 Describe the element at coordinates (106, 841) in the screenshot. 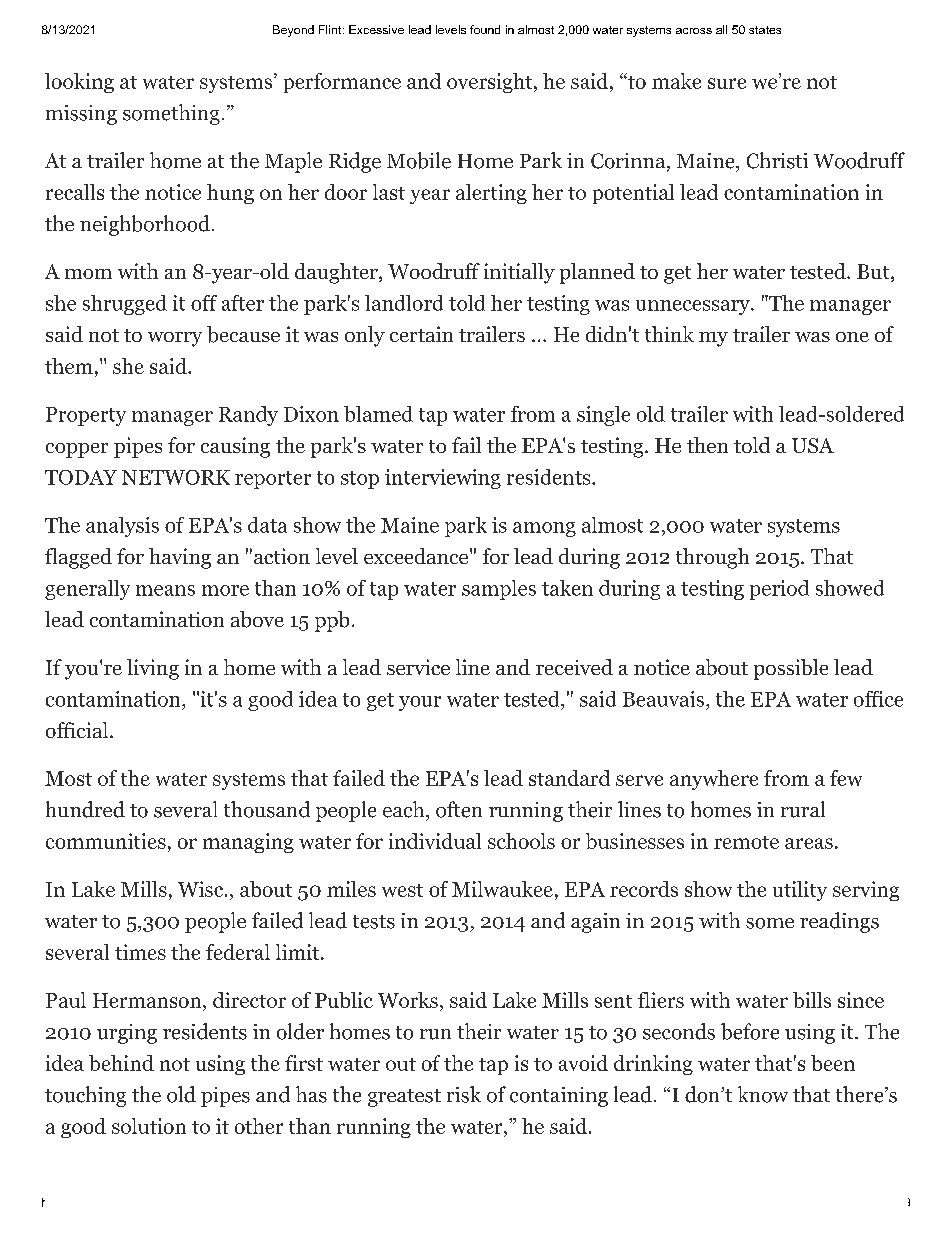

I see `communities` at that location.
